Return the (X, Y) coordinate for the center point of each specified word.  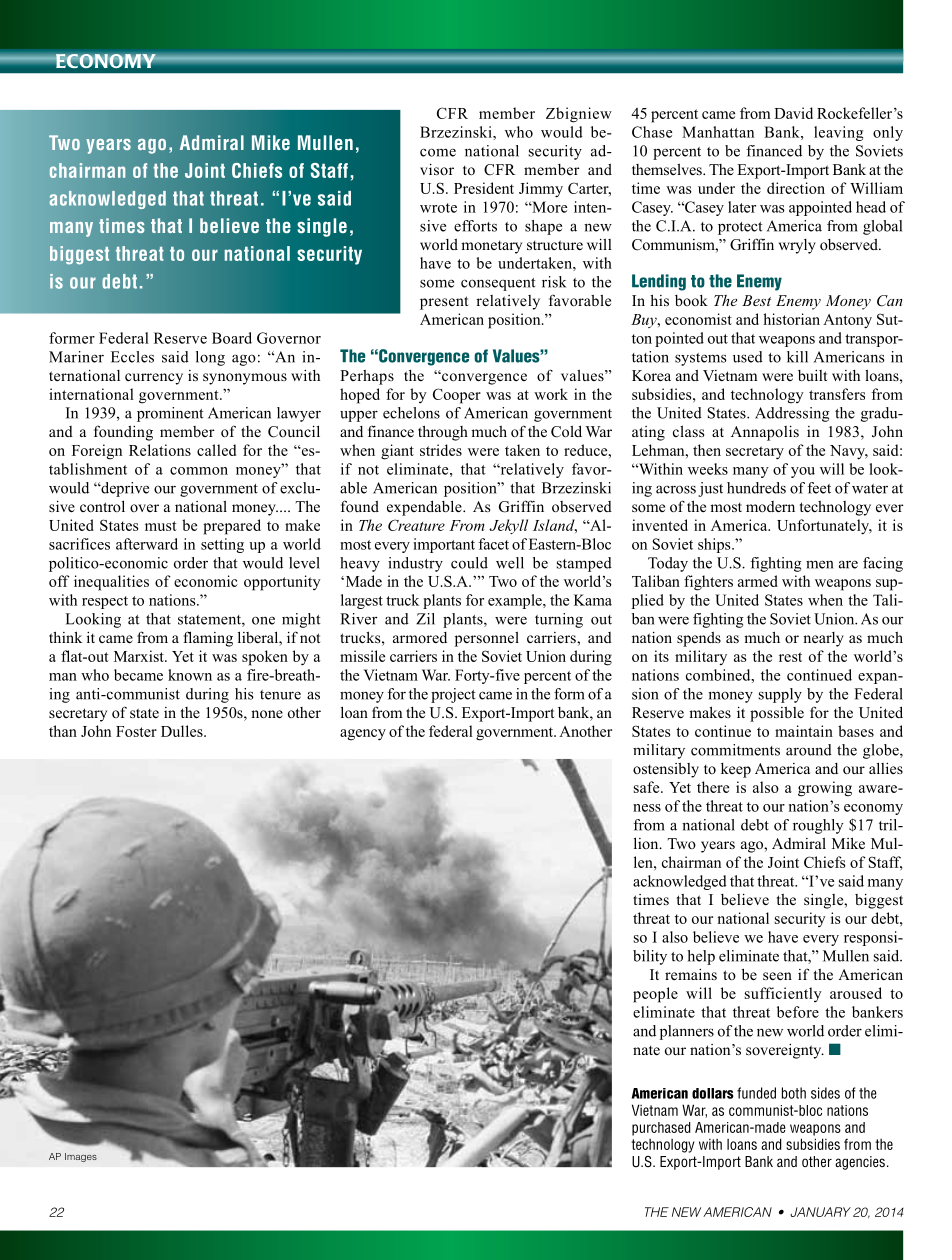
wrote (438, 208)
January (821, 1212)
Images (81, 1157)
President (484, 188)
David (793, 113)
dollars (713, 1093)
